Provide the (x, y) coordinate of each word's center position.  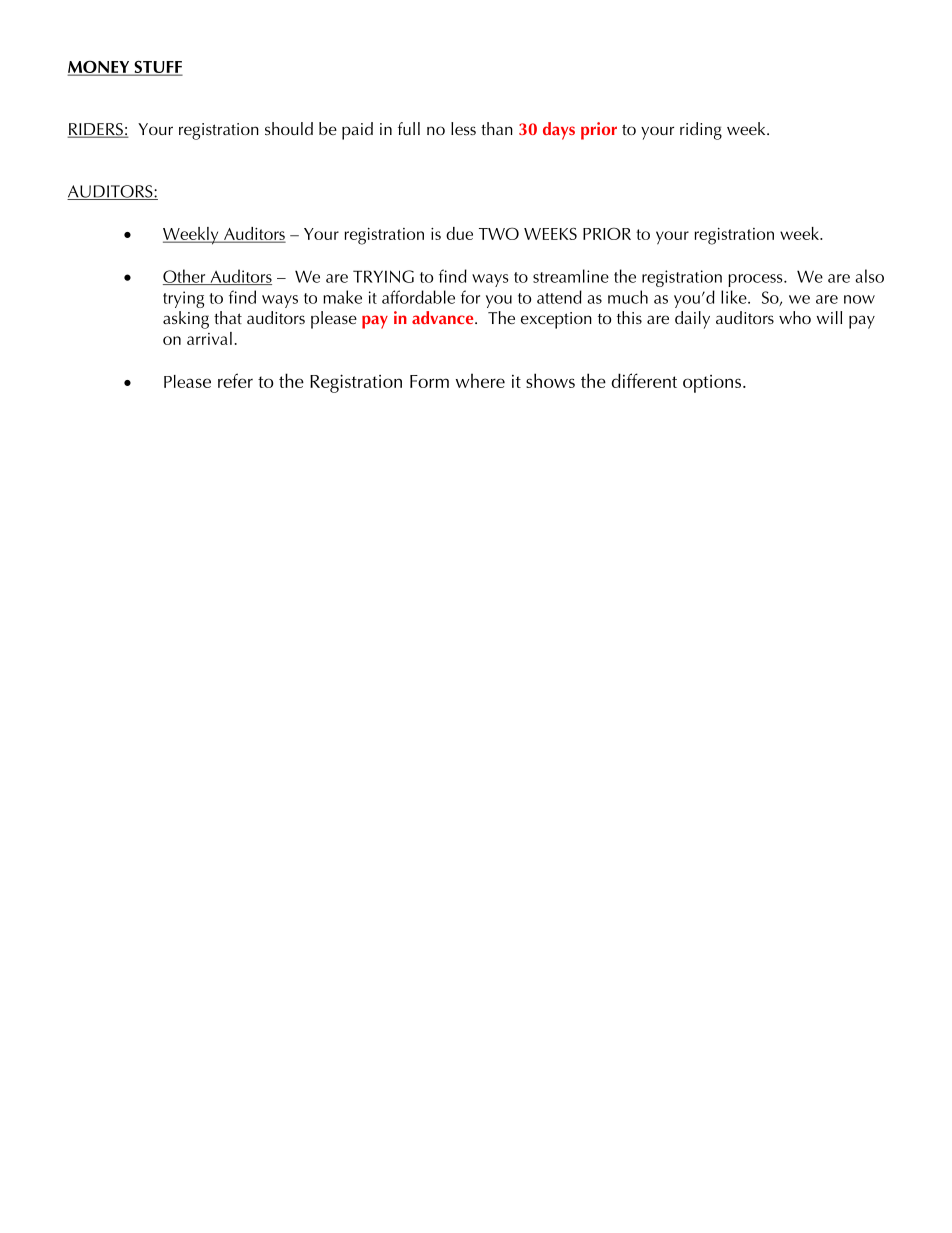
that (228, 317)
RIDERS (96, 130)
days (559, 131)
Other (185, 277)
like (735, 297)
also (869, 276)
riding (701, 131)
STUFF (157, 68)
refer (235, 380)
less (463, 128)
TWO (499, 233)
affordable (418, 297)
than (497, 128)
